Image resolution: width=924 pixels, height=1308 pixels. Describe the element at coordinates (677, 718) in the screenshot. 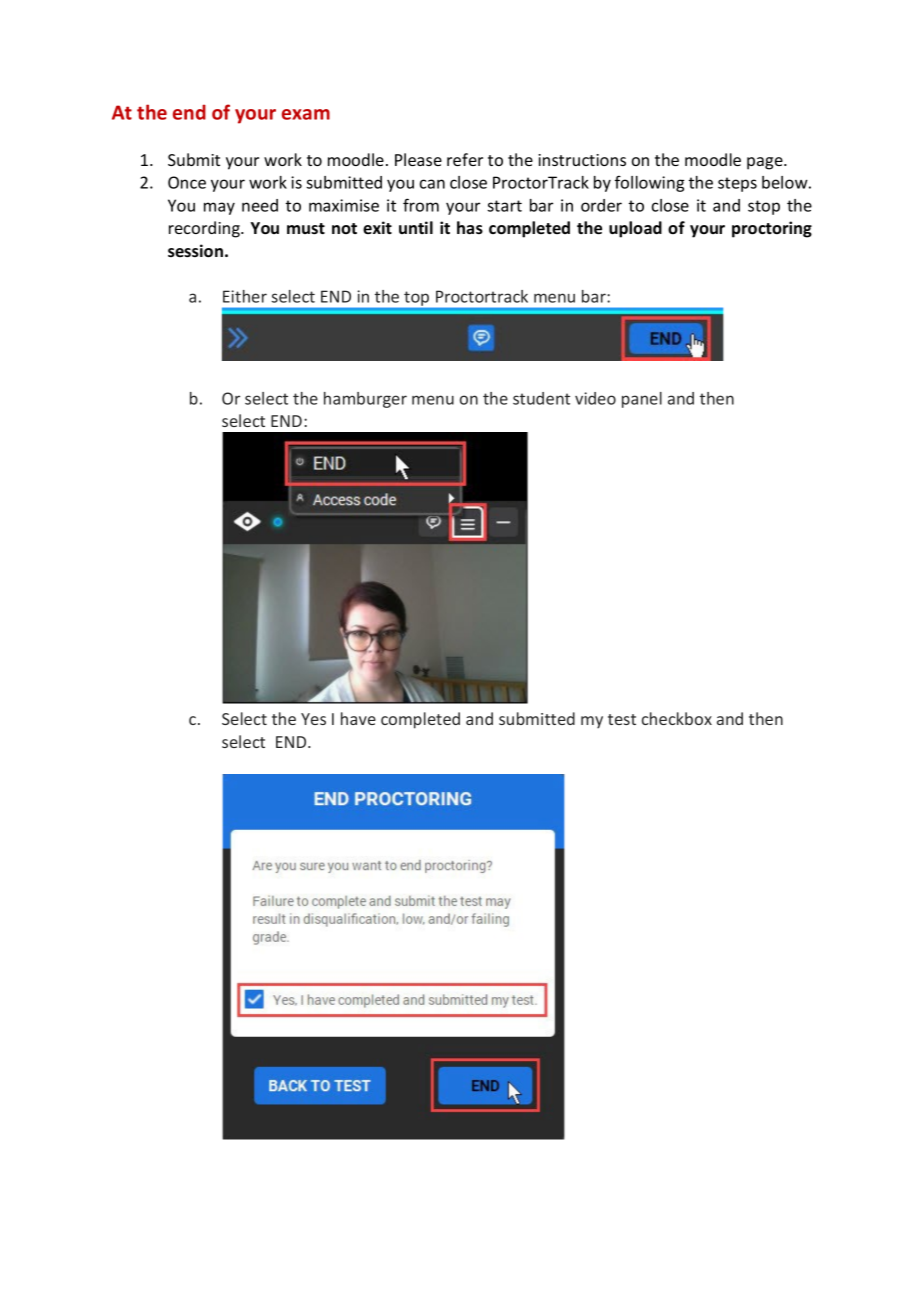

I see `checkbox` at that location.
